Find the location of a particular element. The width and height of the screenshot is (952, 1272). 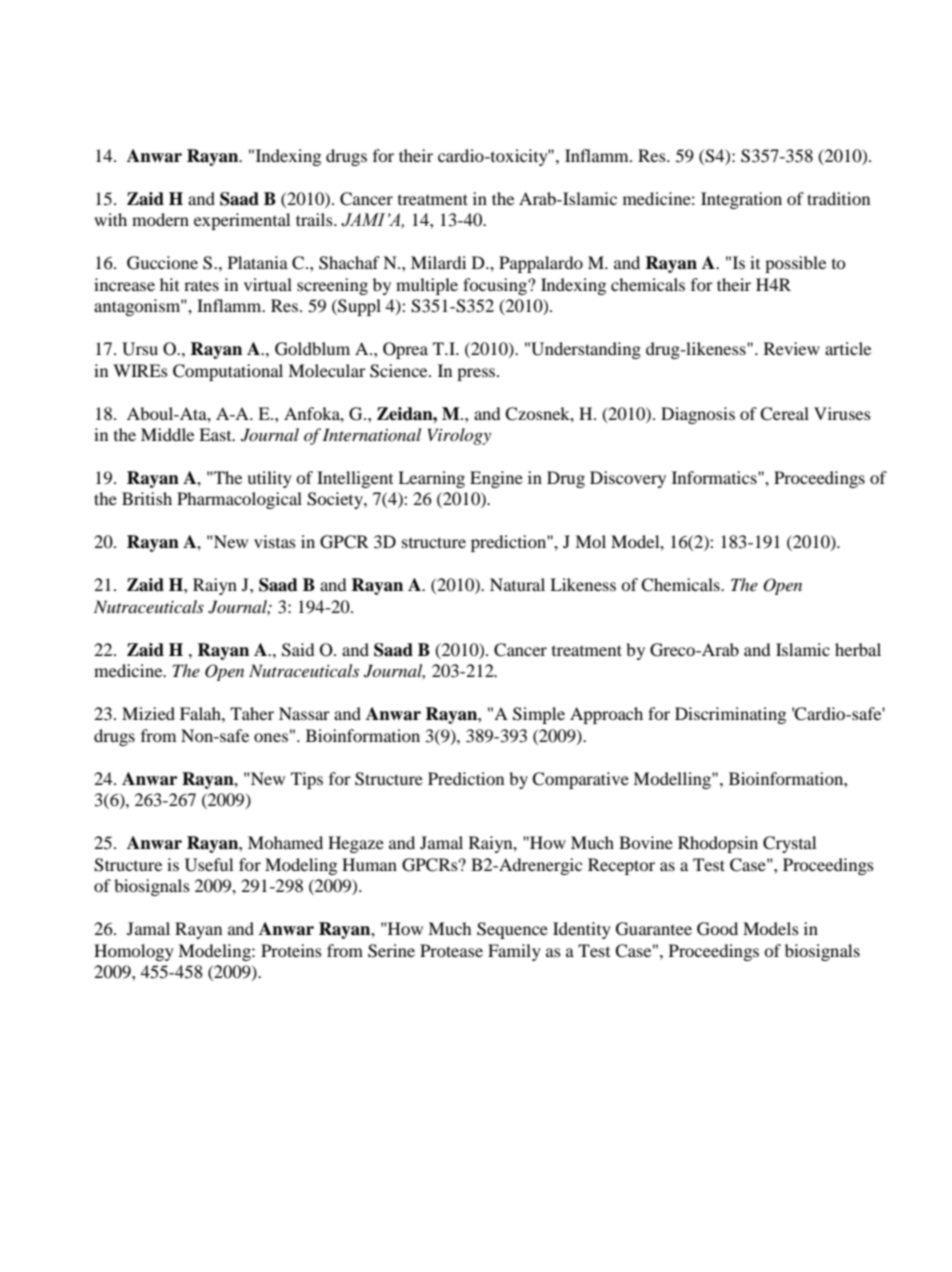

Homology is located at coordinates (134, 952).
